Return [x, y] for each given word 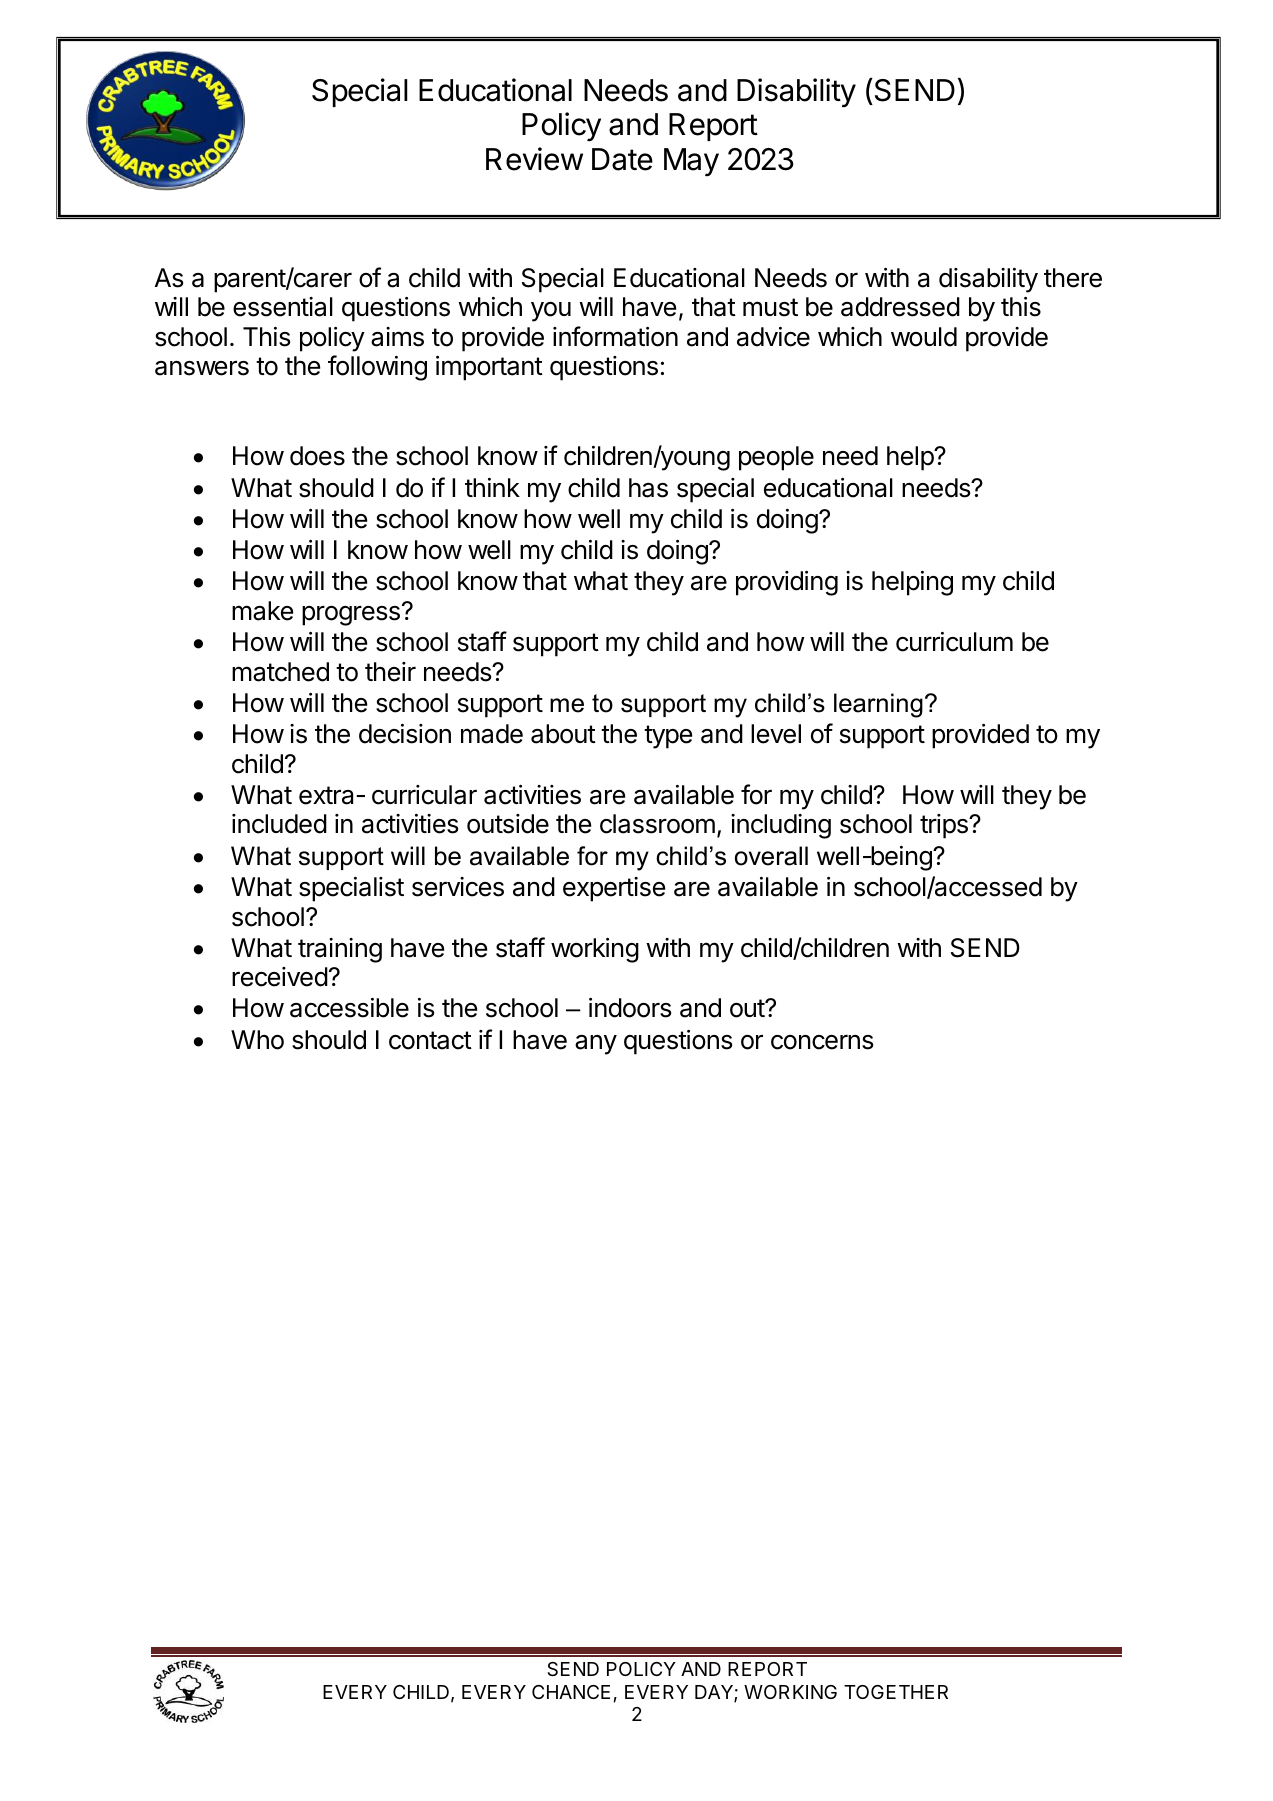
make [262, 611]
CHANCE [571, 1692]
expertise [614, 889]
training [340, 950]
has [648, 488]
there [1073, 278]
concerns [822, 1042]
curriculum [954, 642]
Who [257, 1040]
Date [622, 159]
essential [283, 307]
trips [945, 826]
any [596, 1045]
